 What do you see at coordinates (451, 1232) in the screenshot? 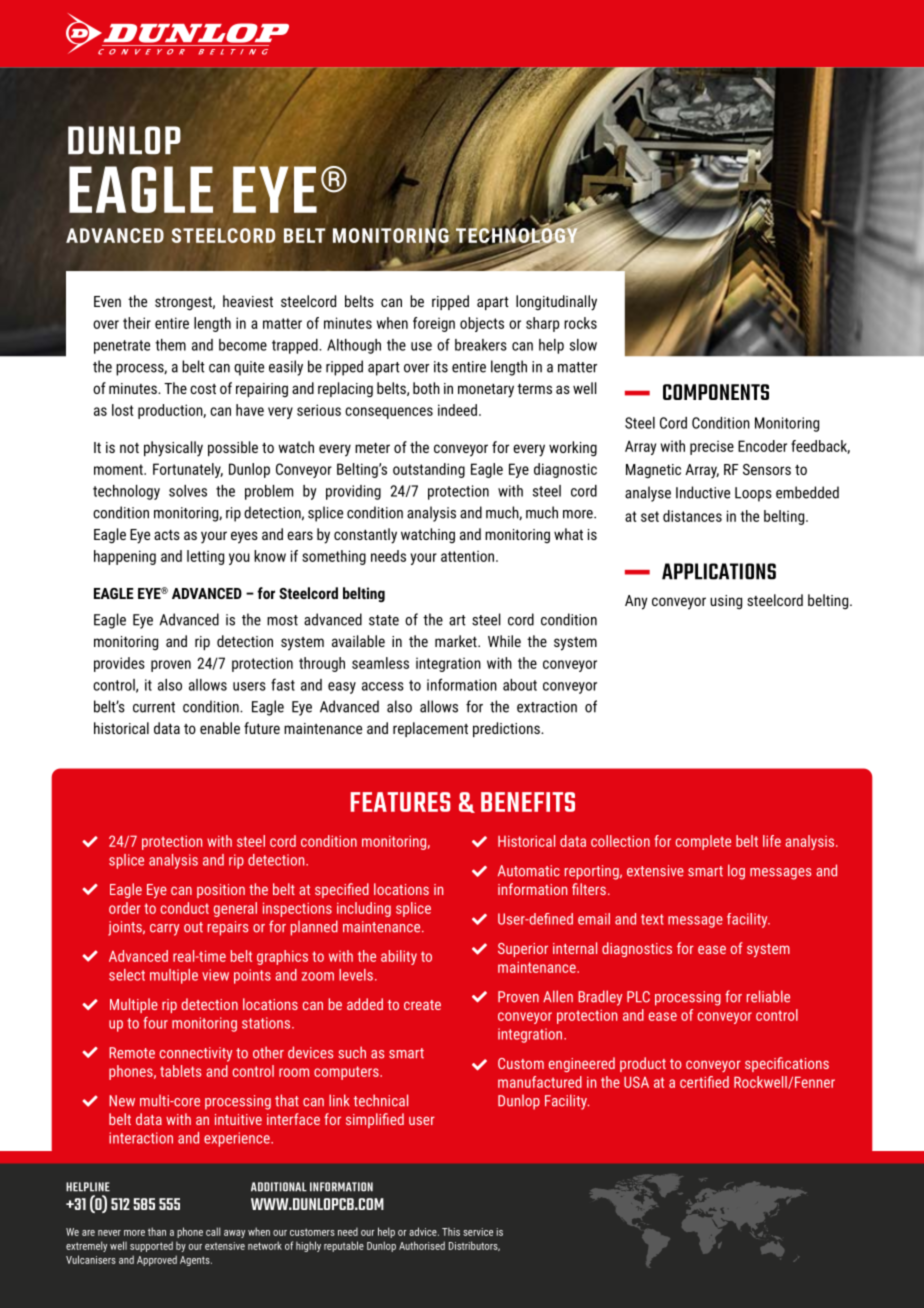
I see `This` at bounding box center [451, 1232].
